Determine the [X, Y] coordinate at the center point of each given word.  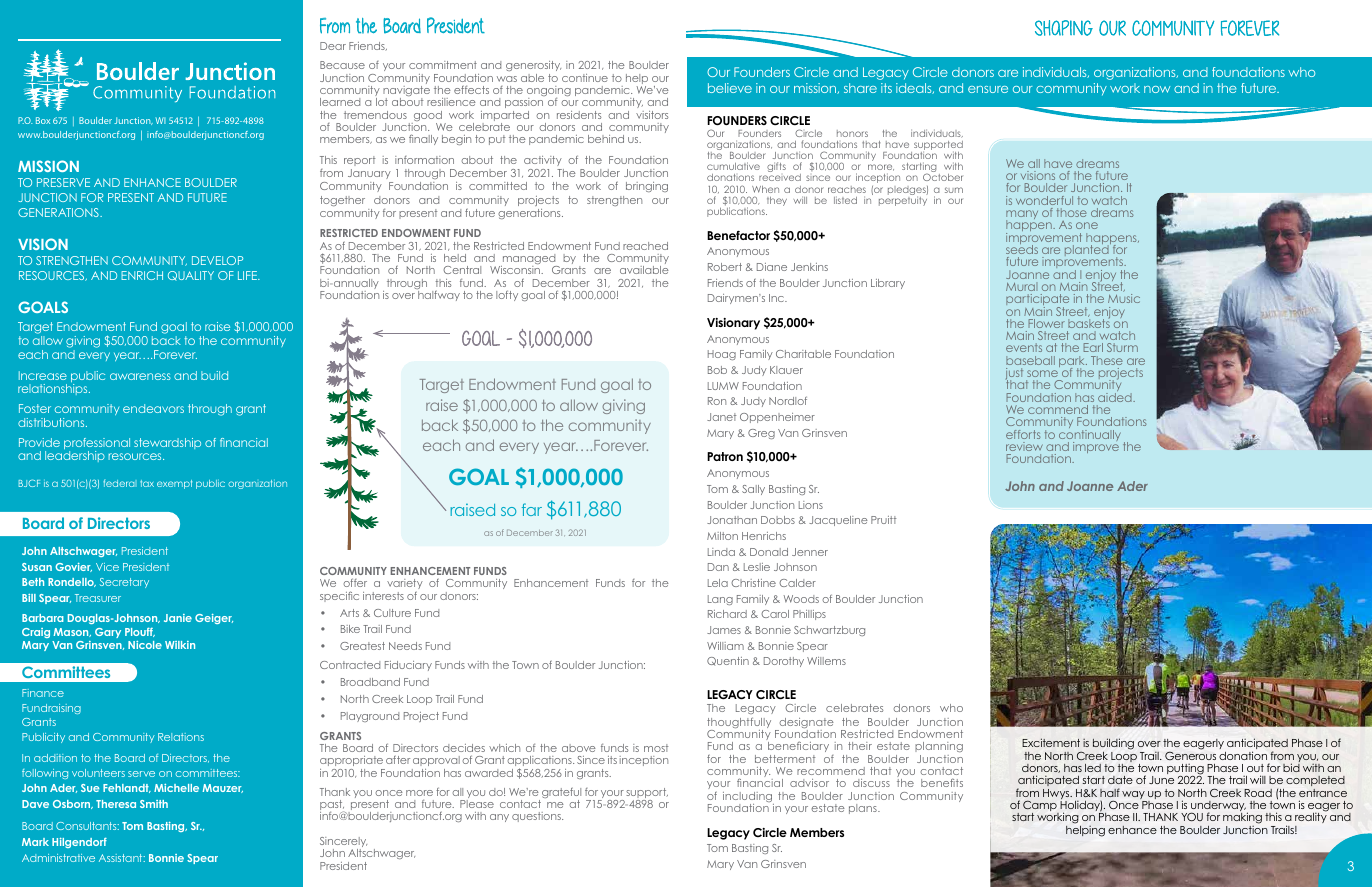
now [1157, 89]
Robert [725, 267]
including [748, 798]
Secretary [124, 583]
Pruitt [883, 520]
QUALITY [191, 276]
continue [585, 78]
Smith [154, 804]
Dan [718, 567]
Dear [333, 46]
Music [1124, 298]
